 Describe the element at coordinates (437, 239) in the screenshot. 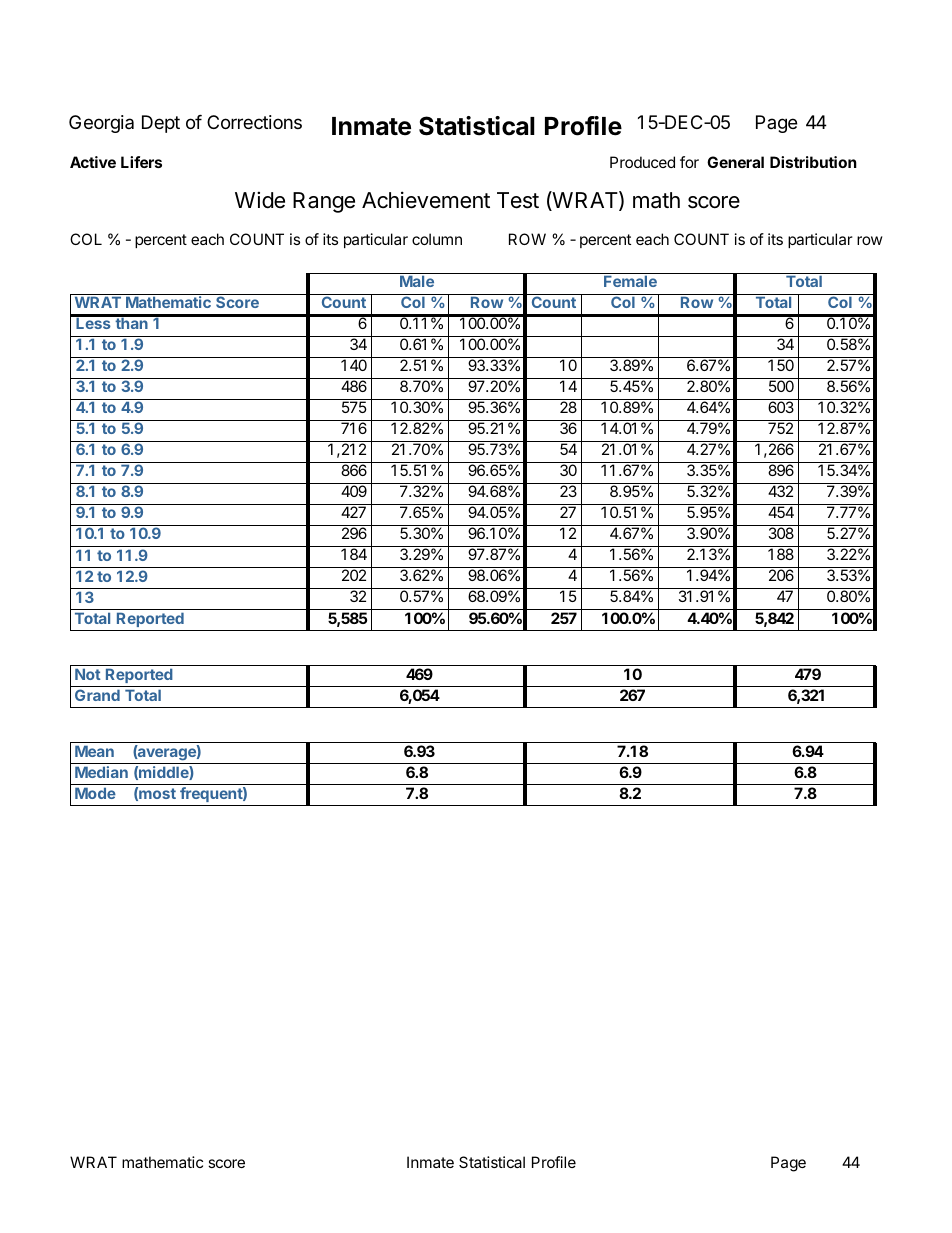

I see `column` at that location.
